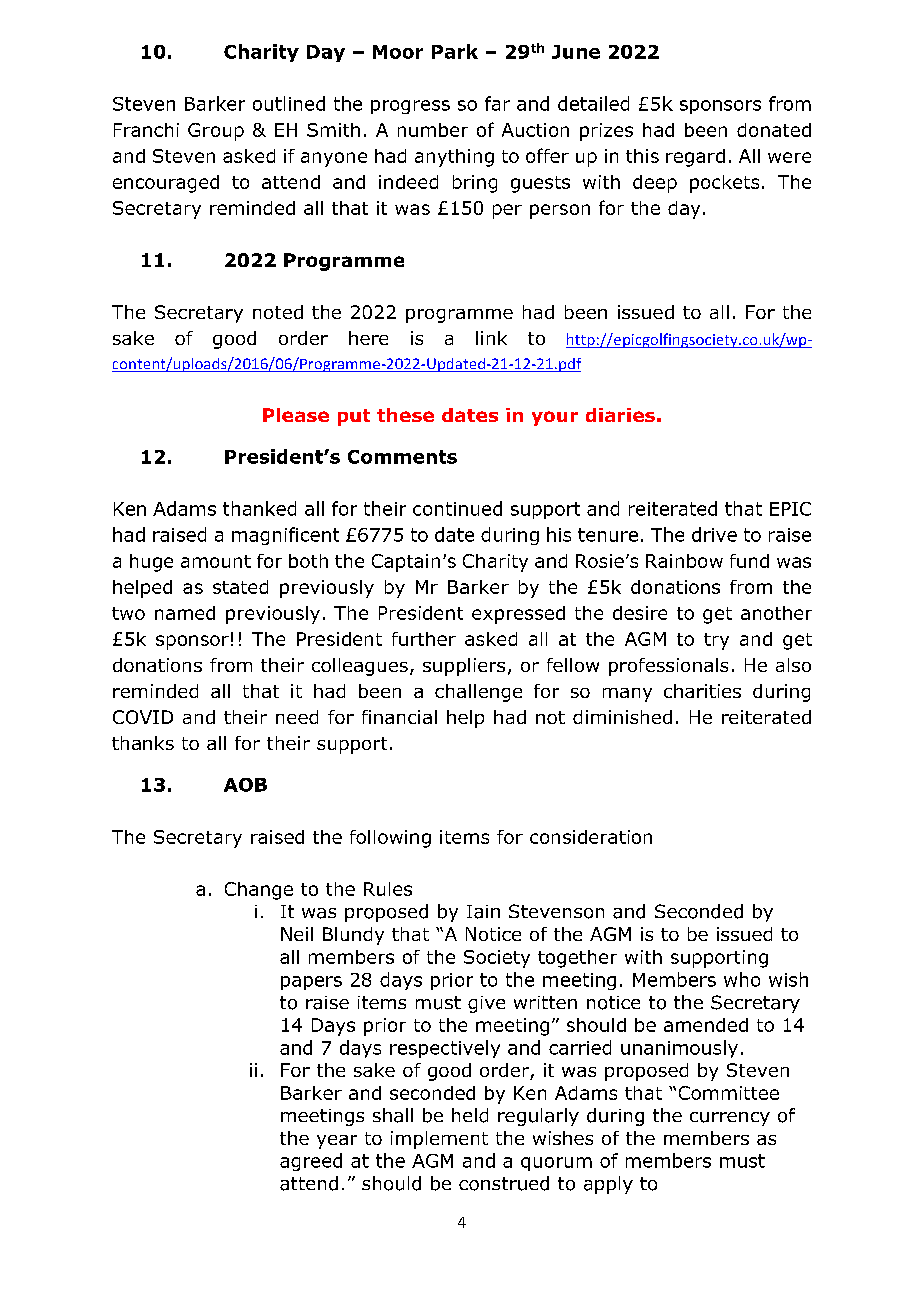  I want to click on Park, so click(455, 51).
